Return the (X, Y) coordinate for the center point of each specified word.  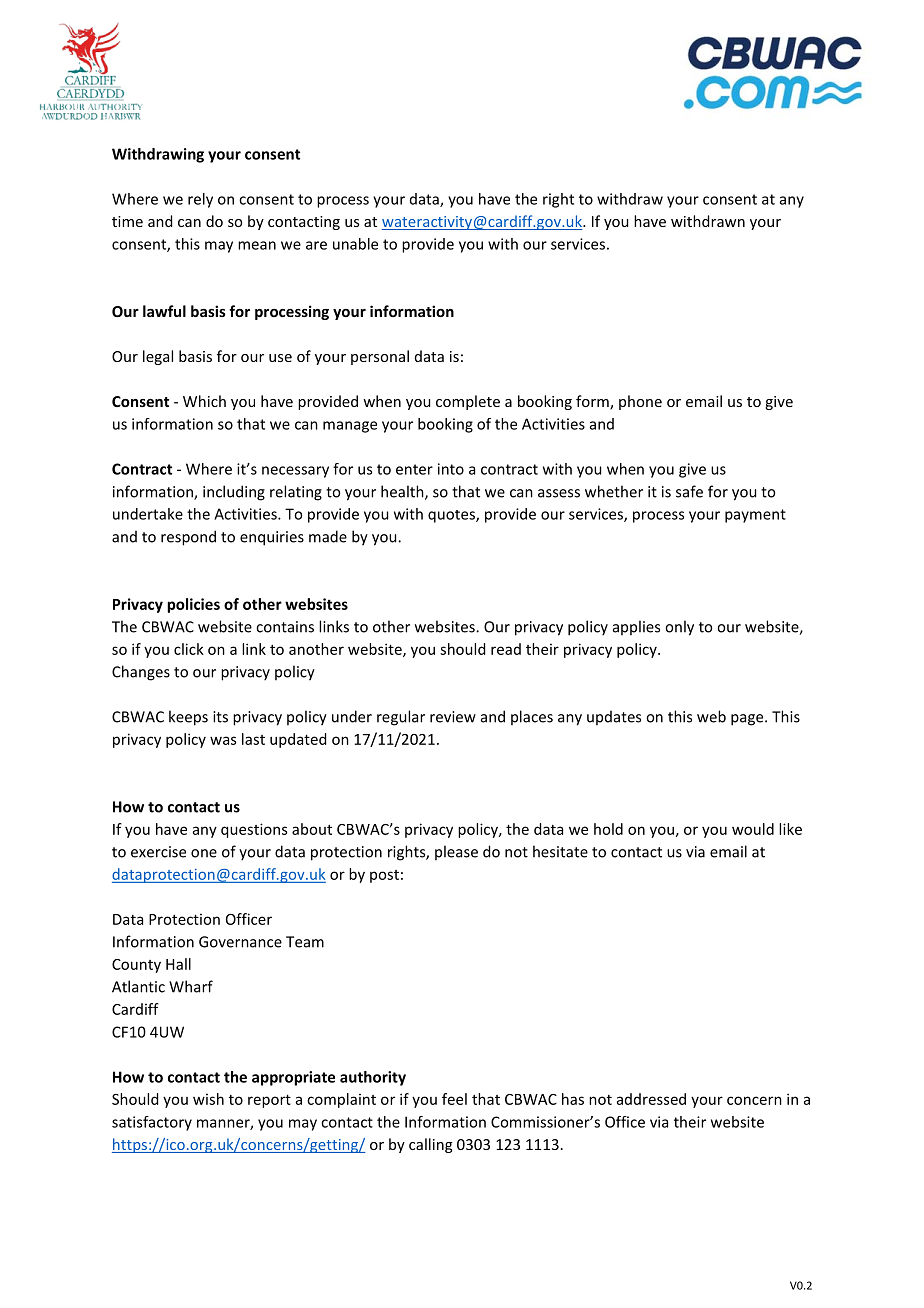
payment (755, 516)
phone (640, 402)
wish (208, 1099)
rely (200, 200)
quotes (452, 516)
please (456, 852)
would (753, 829)
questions (254, 830)
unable (355, 244)
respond (188, 538)
